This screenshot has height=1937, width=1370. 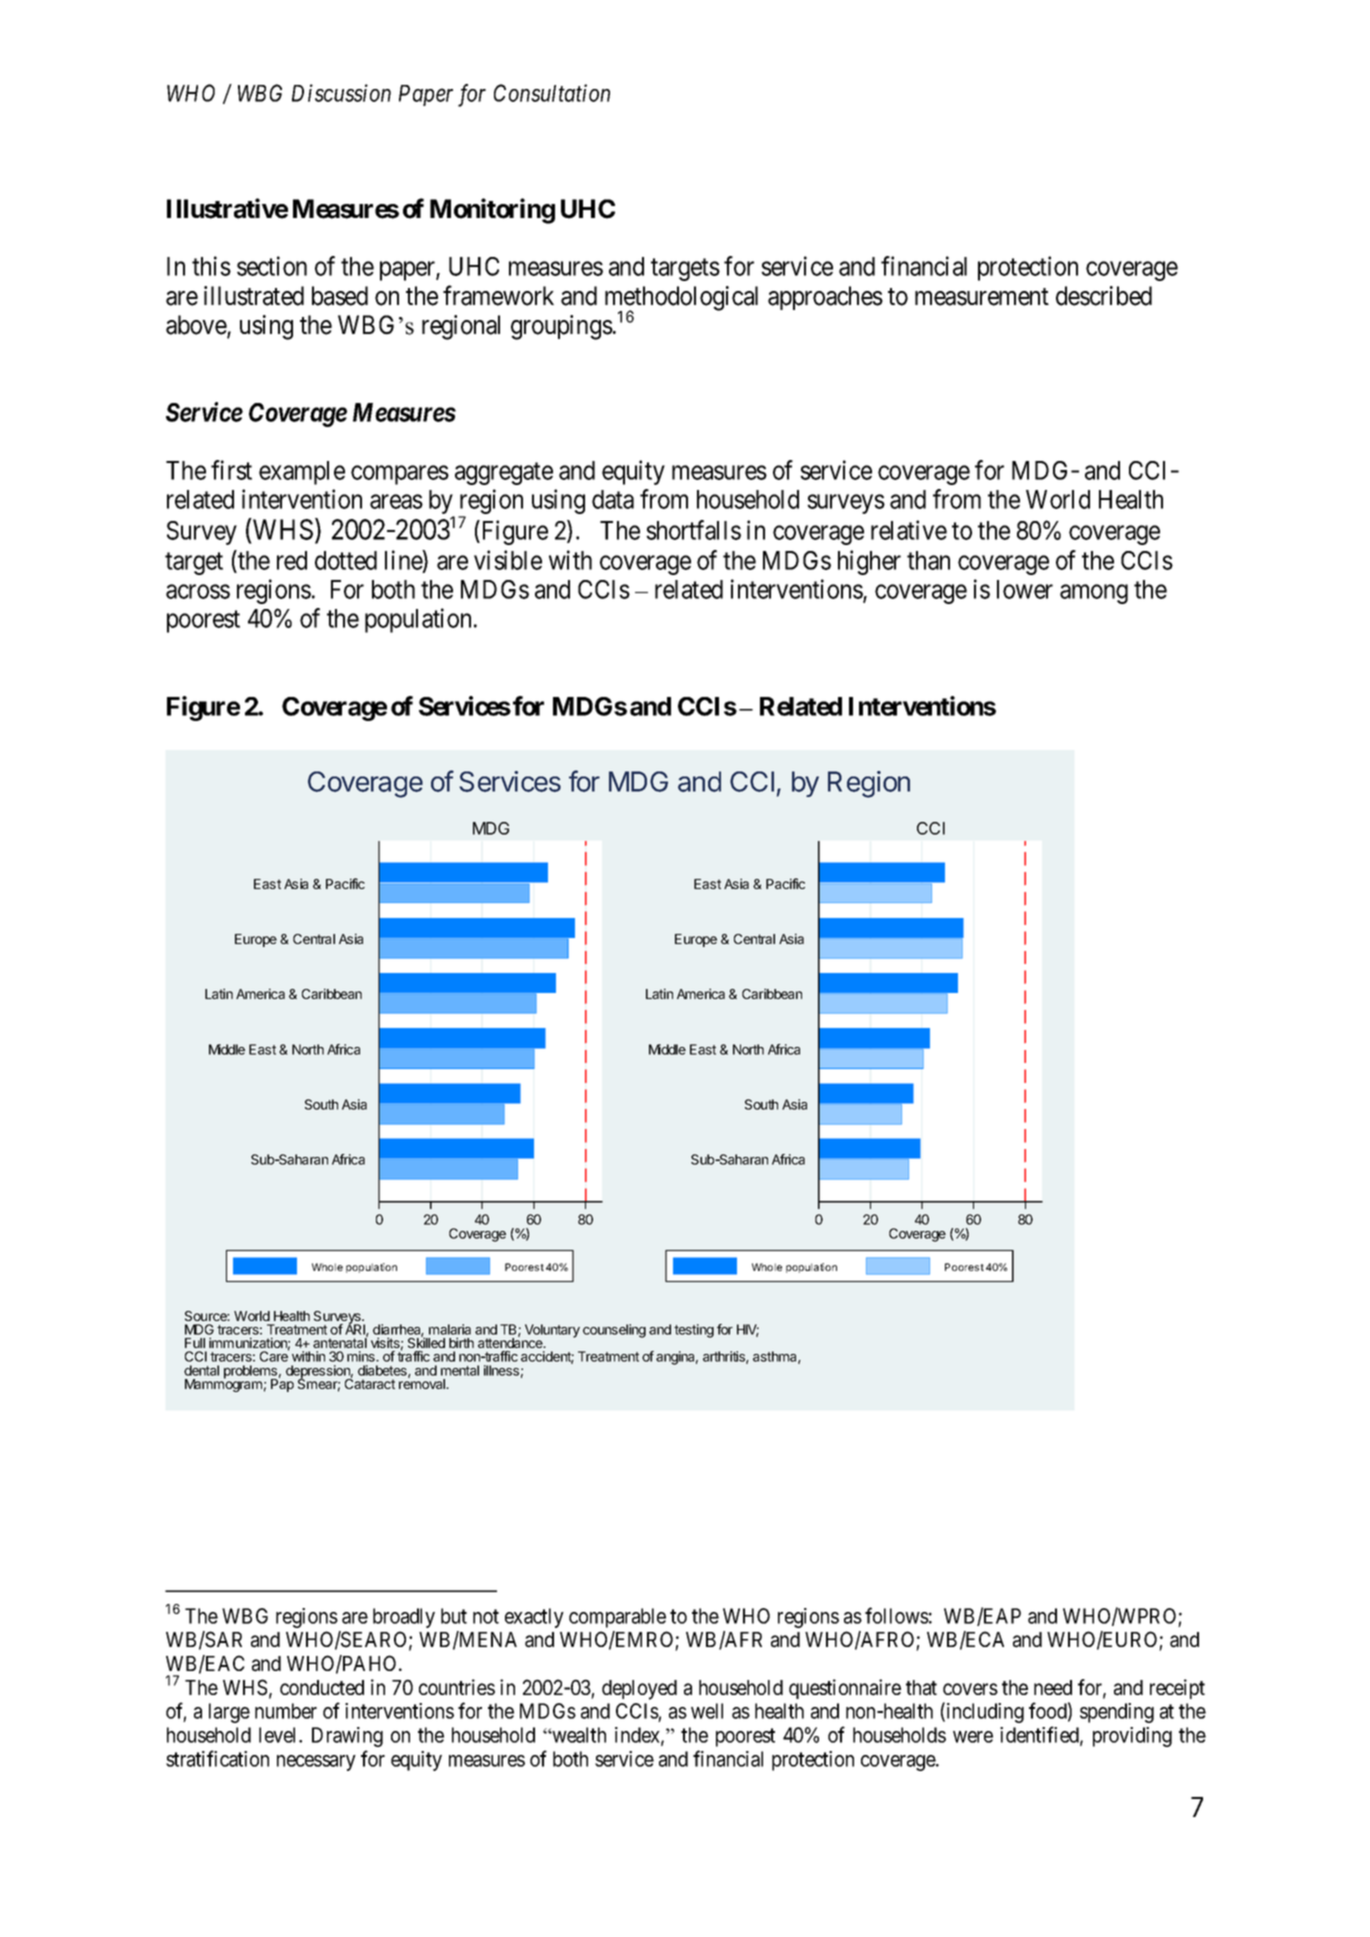 I want to click on well, so click(x=707, y=1711).
